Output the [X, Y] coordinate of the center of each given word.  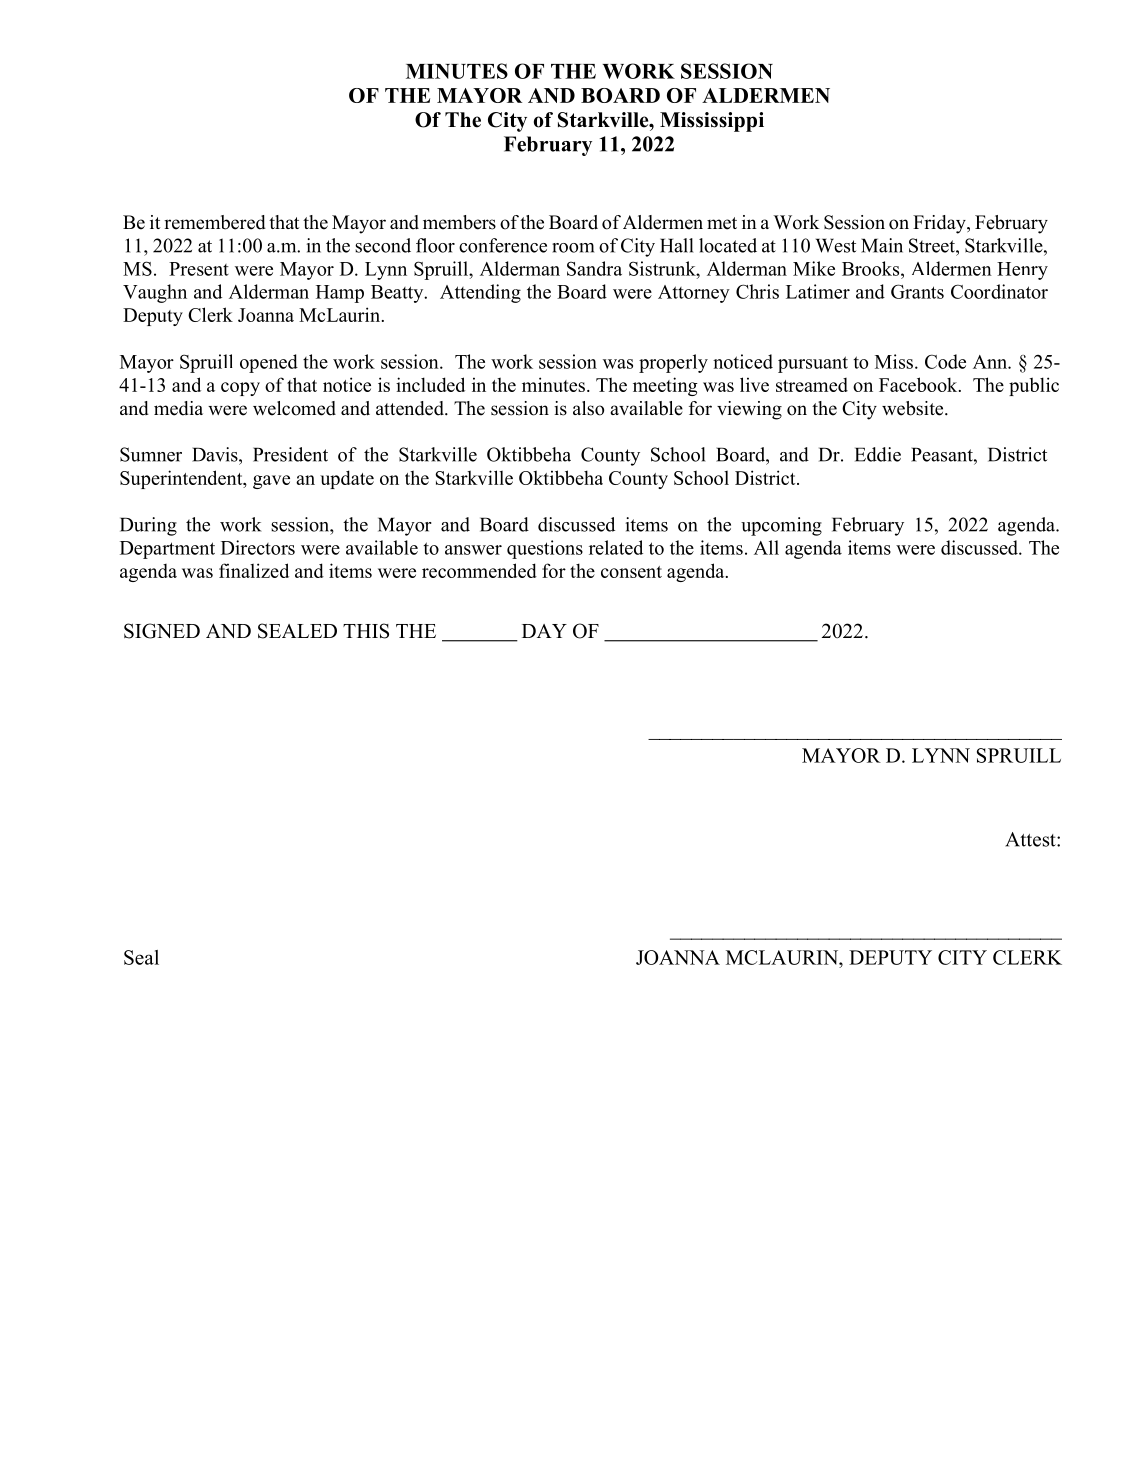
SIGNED [162, 631]
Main [882, 245]
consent [631, 572]
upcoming [781, 526]
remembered [215, 222]
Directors [258, 547]
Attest [1031, 839]
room [573, 248]
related [616, 547]
